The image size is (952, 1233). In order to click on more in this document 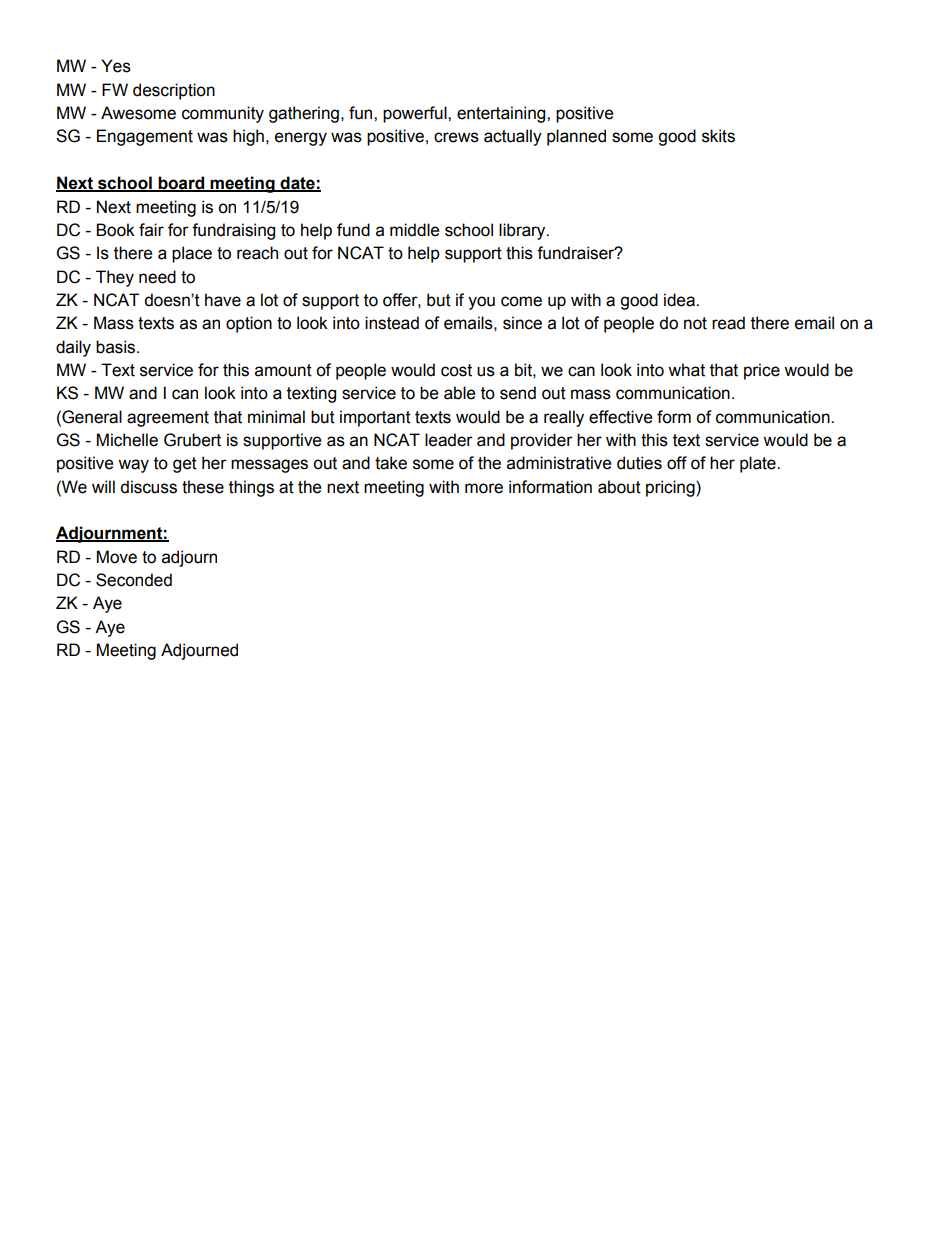, I will do `click(484, 488)`.
